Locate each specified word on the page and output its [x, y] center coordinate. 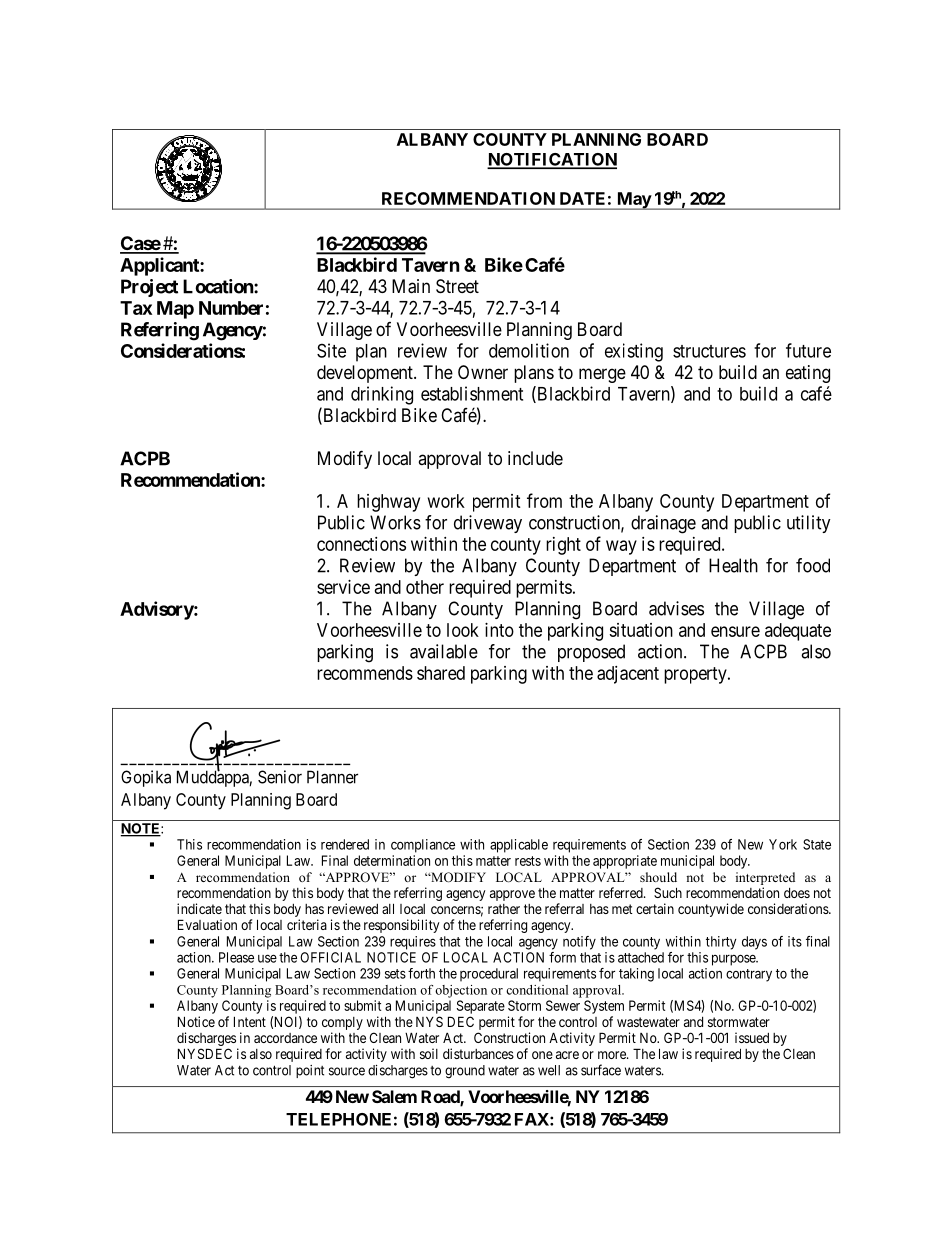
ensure [735, 631]
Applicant [160, 266]
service [343, 587]
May [633, 201]
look [463, 630]
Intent [250, 1021]
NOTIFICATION [552, 160]
